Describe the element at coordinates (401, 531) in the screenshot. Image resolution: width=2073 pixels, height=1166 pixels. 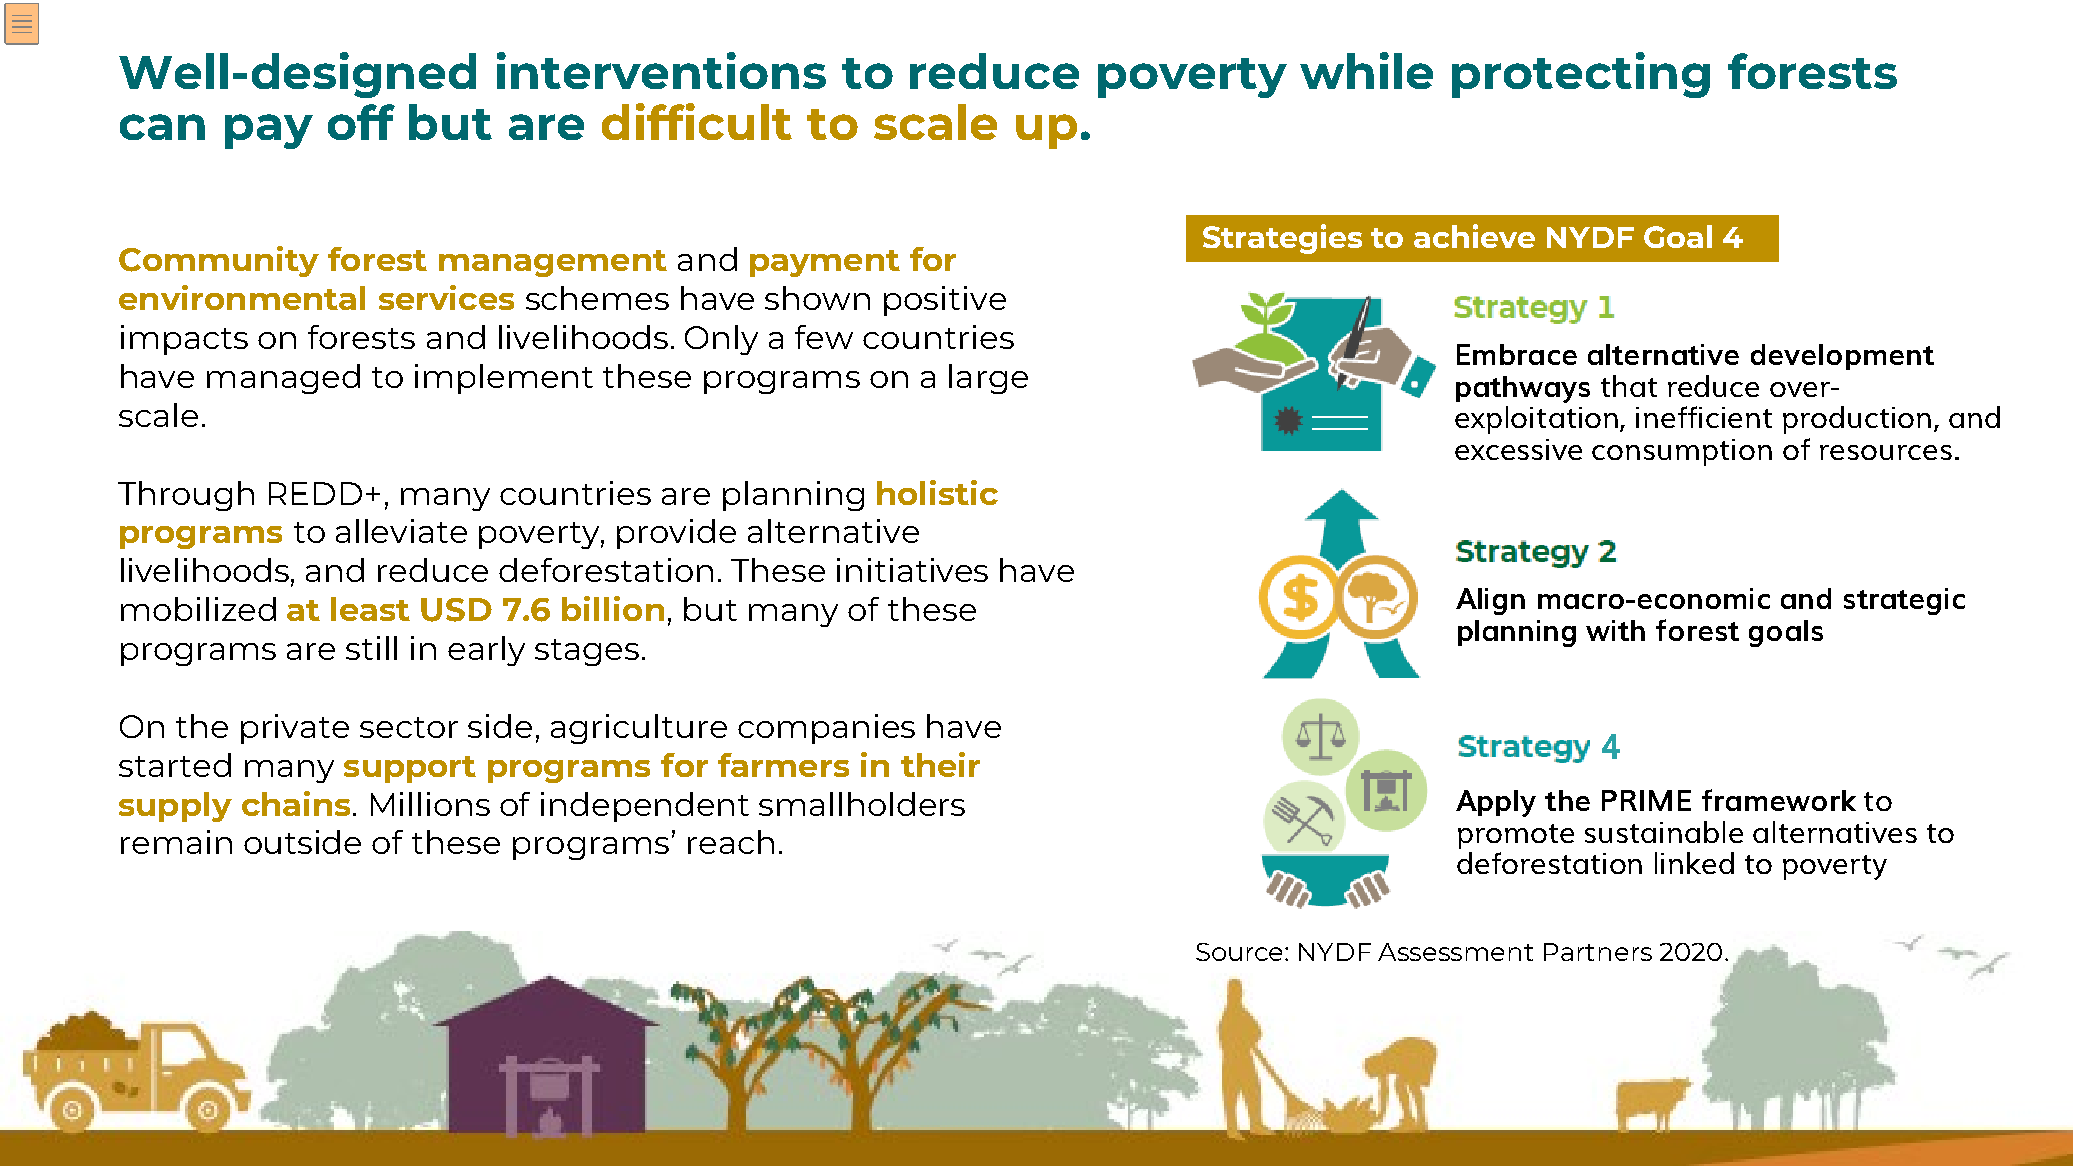
I see `alleviate` at that location.
